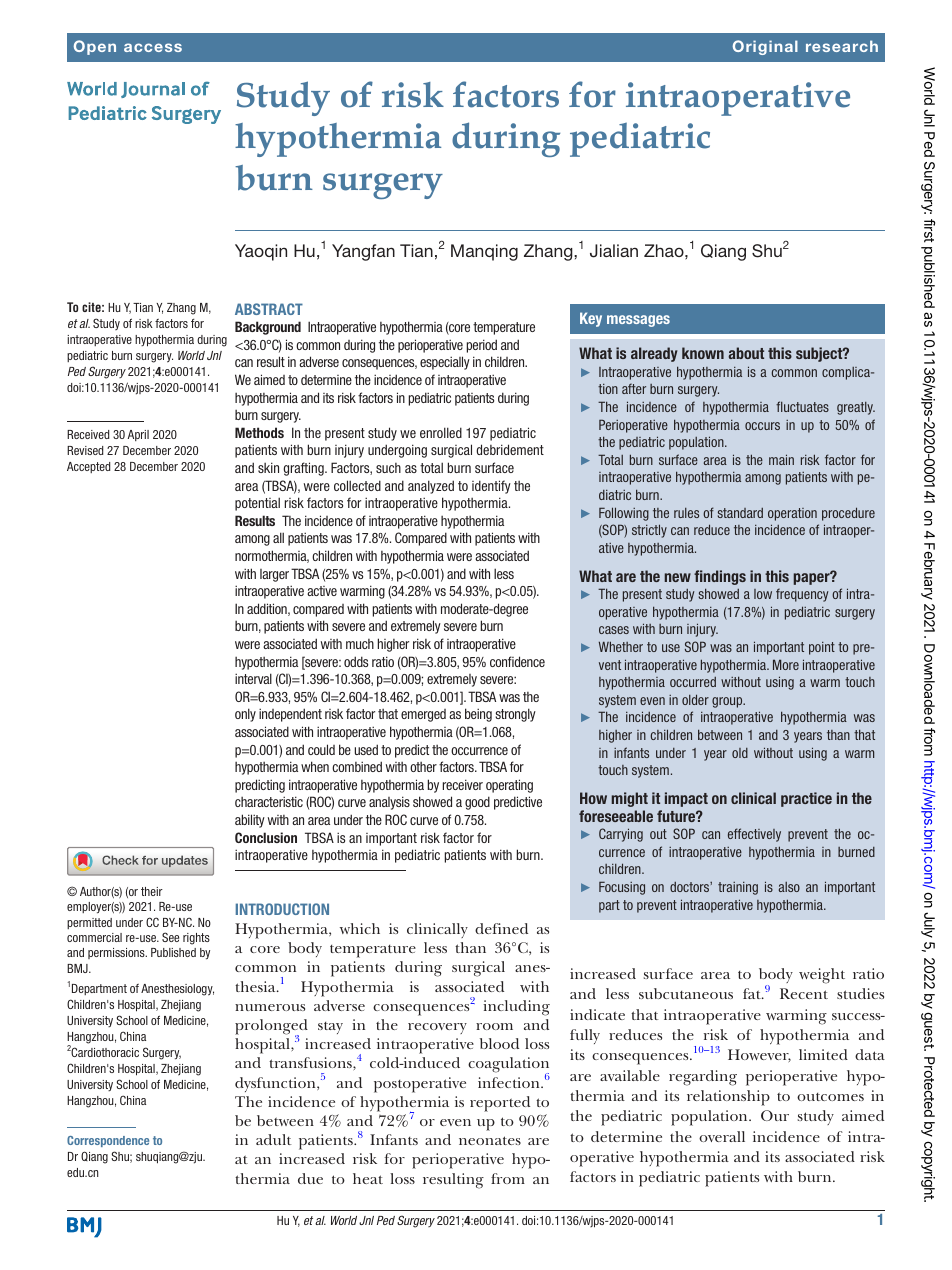 The image size is (952, 1270). What do you see at coordinates (842, 46) in the page?
I see `research` at bounding box center [842, 46].
